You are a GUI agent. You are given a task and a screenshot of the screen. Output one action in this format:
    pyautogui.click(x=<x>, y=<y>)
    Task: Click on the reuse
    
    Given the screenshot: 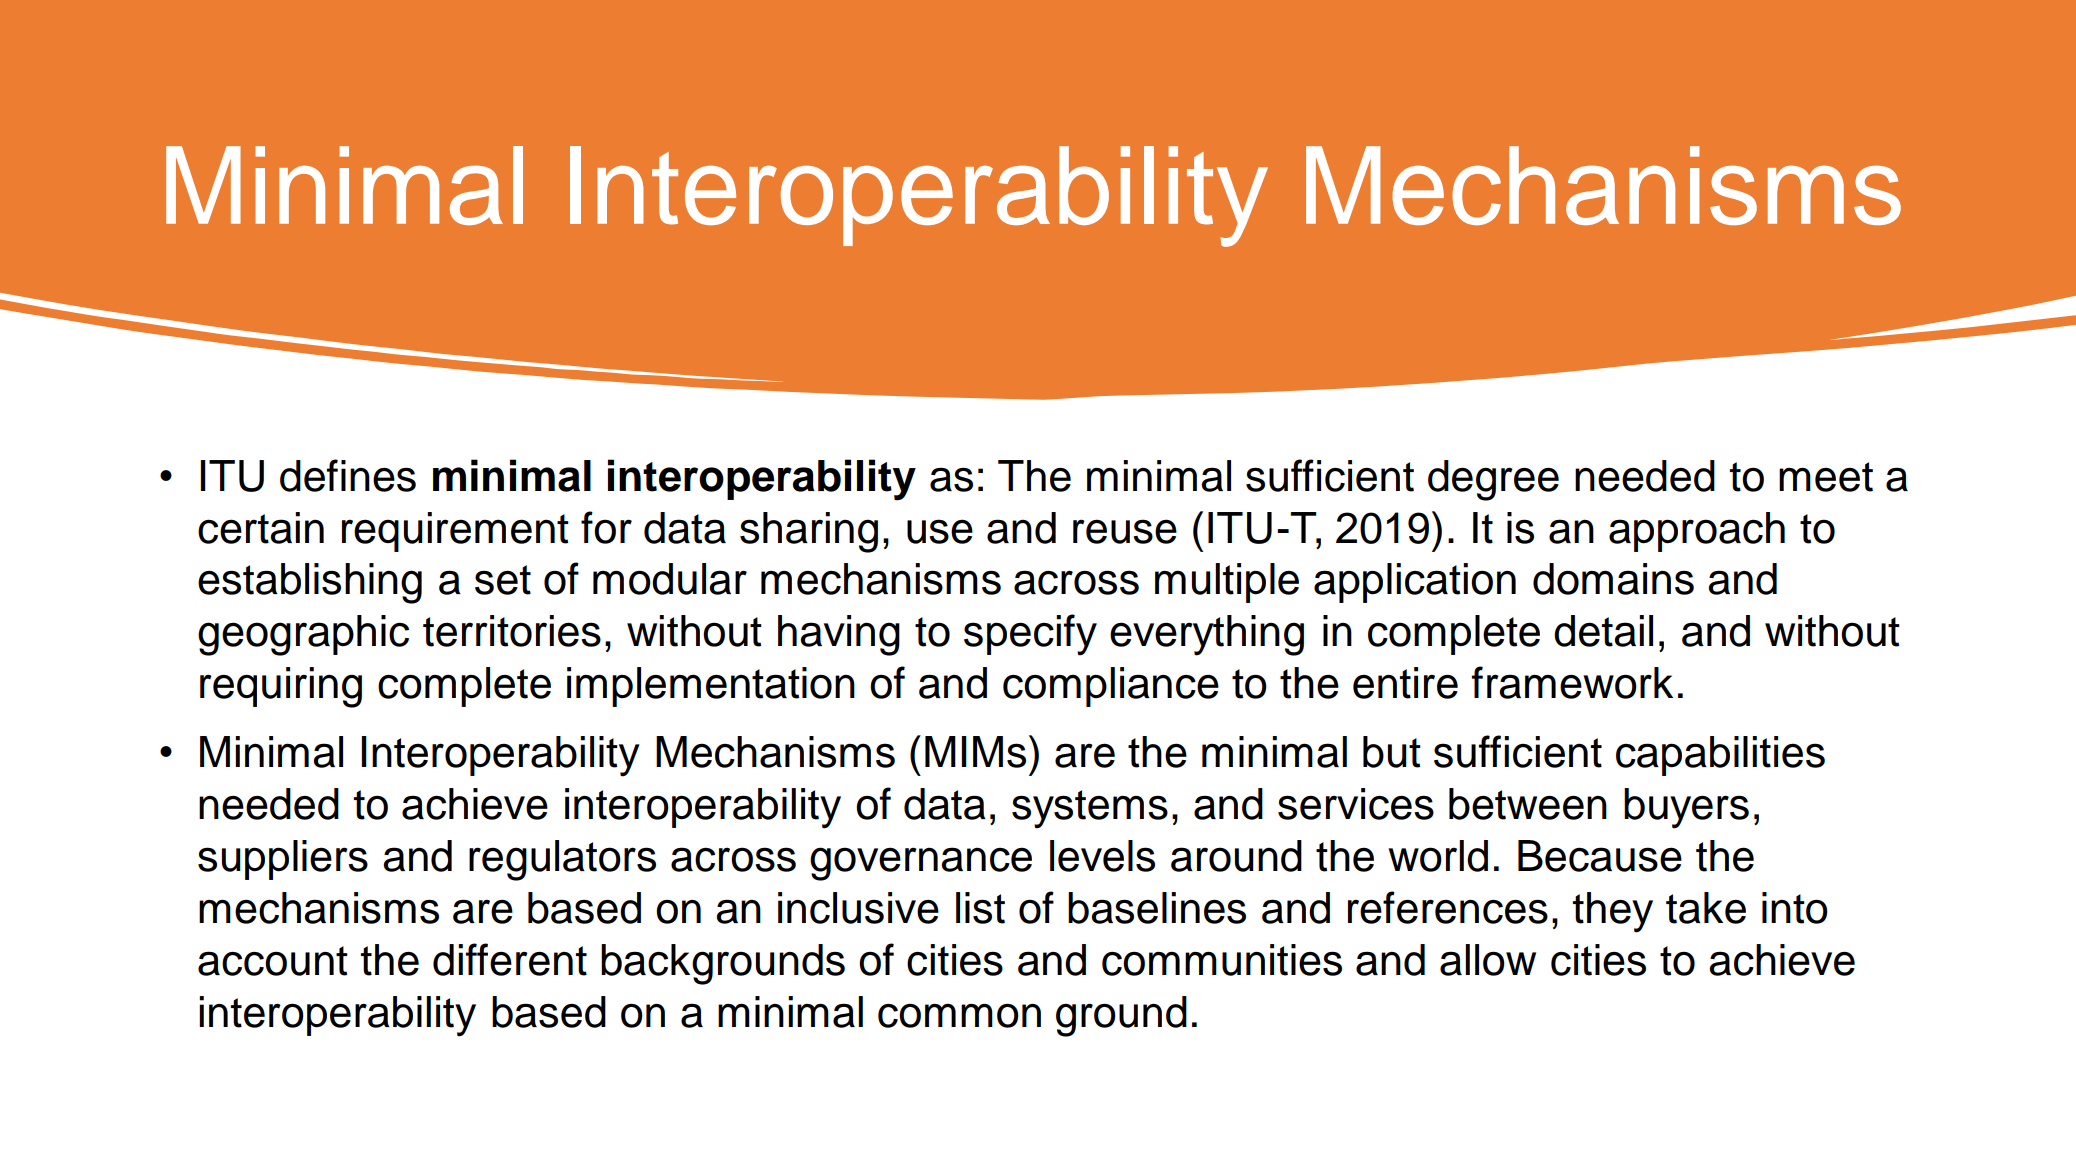 What is the action you would take?
    pyautogui.click(x=1125, y=531)
